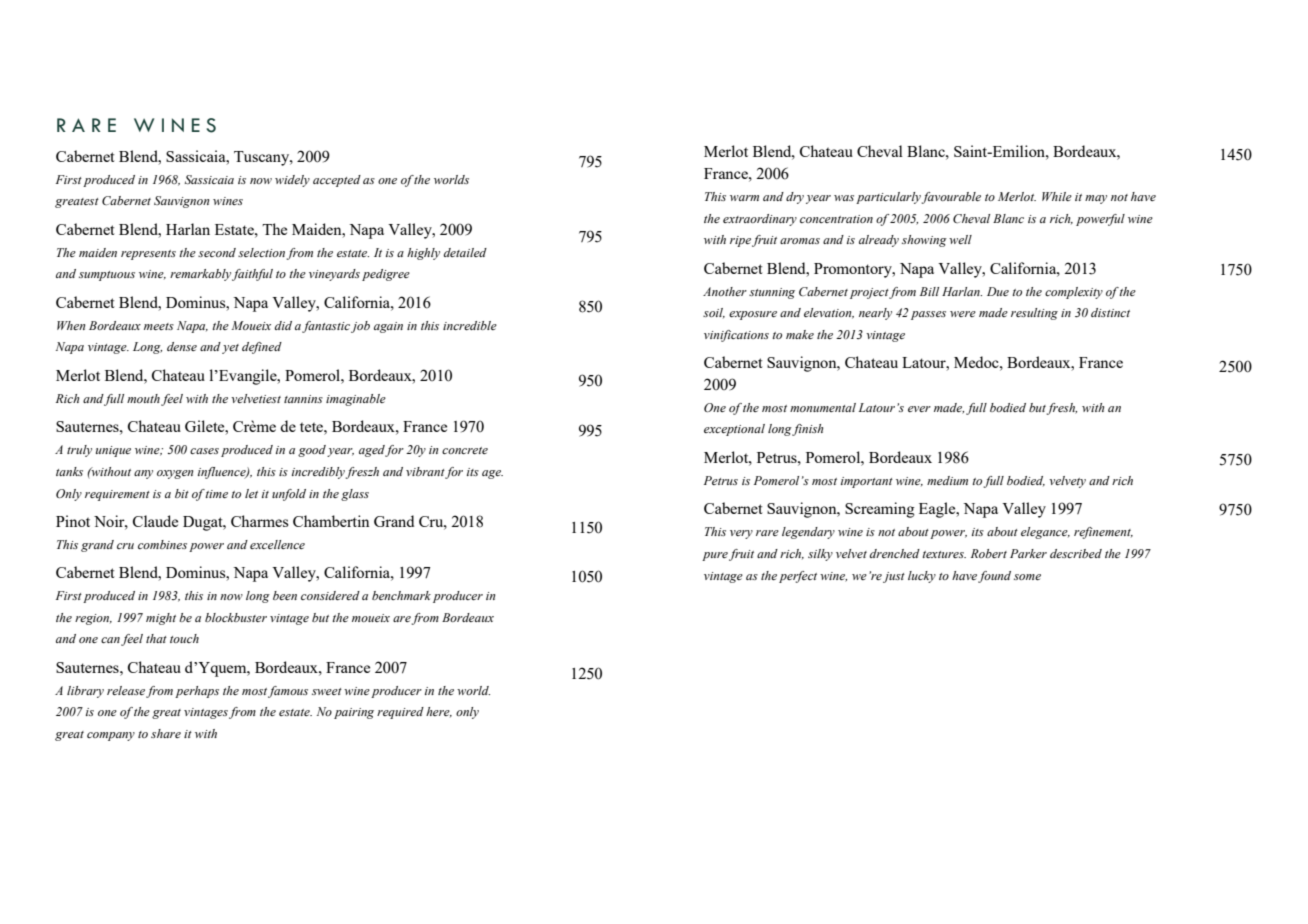 The width and height of the image is (1308, 924). Describe the element at coordinates (465, 450) in the image. I see `concrete` at that location.
